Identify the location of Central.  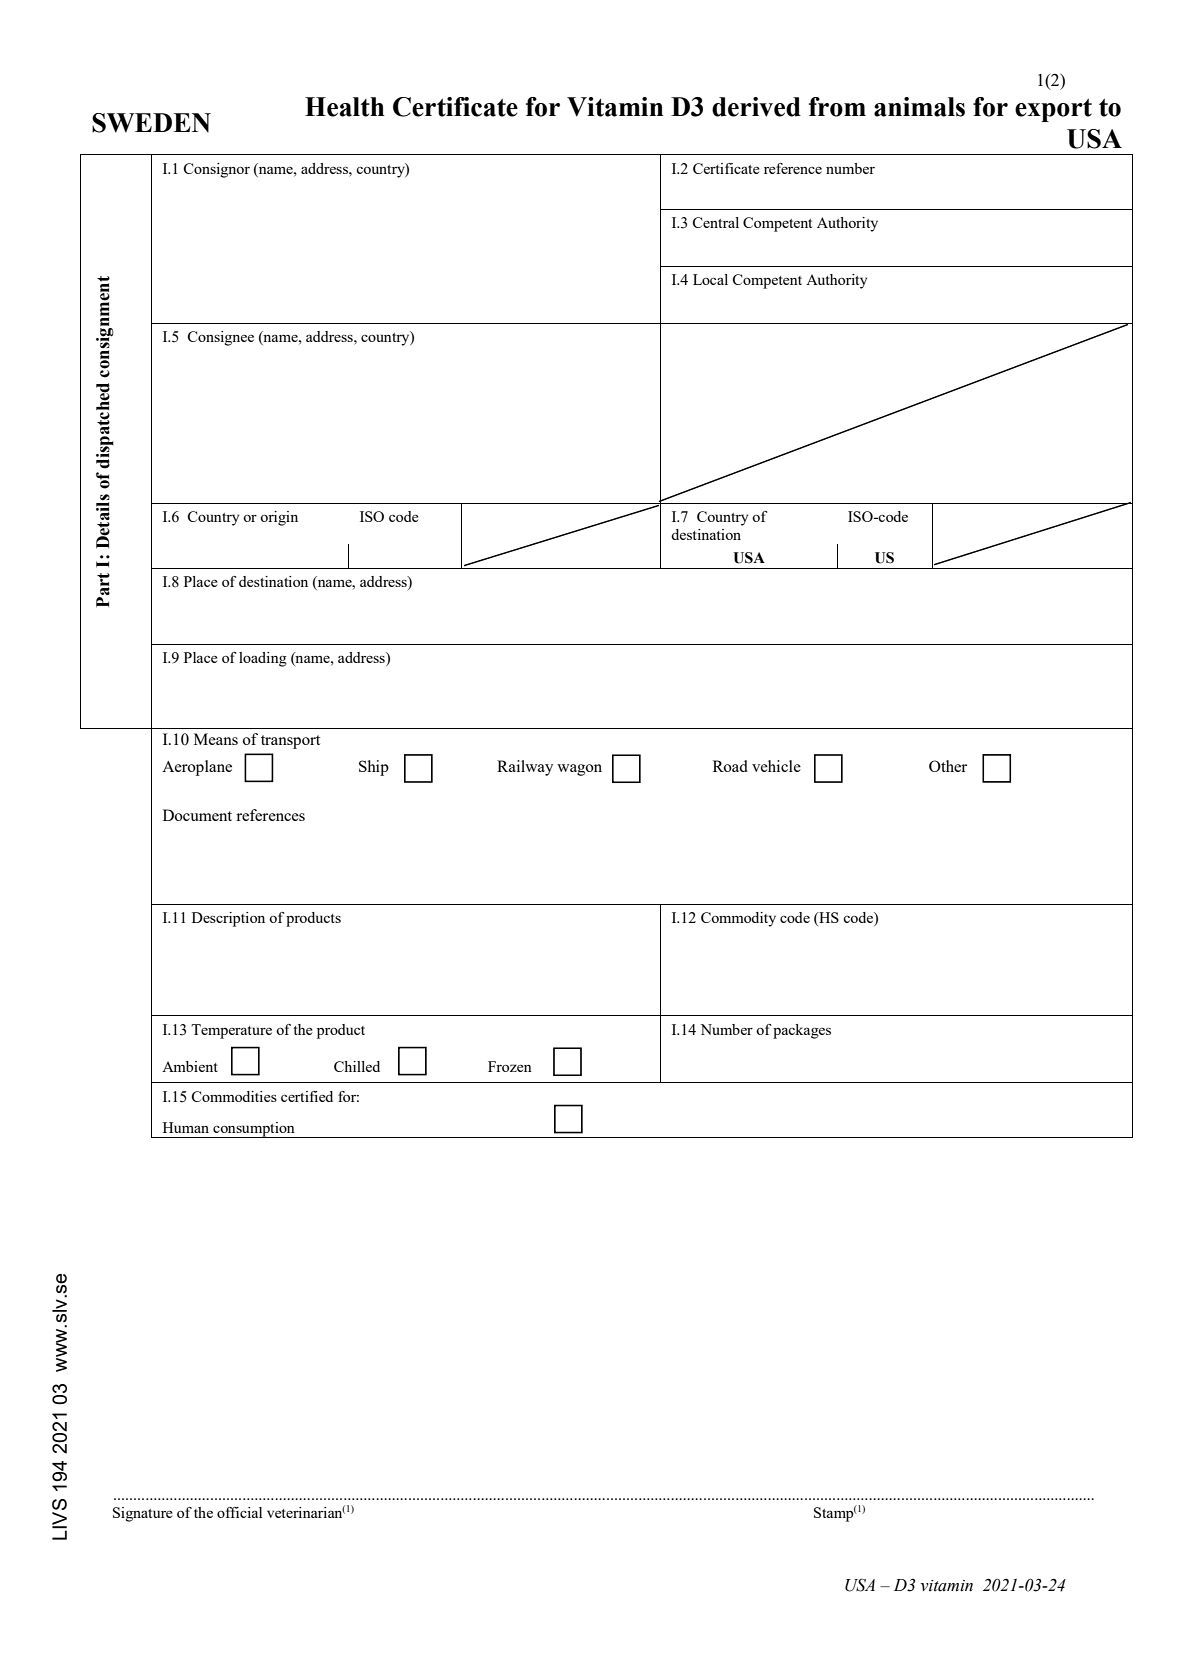
(715, 222).
